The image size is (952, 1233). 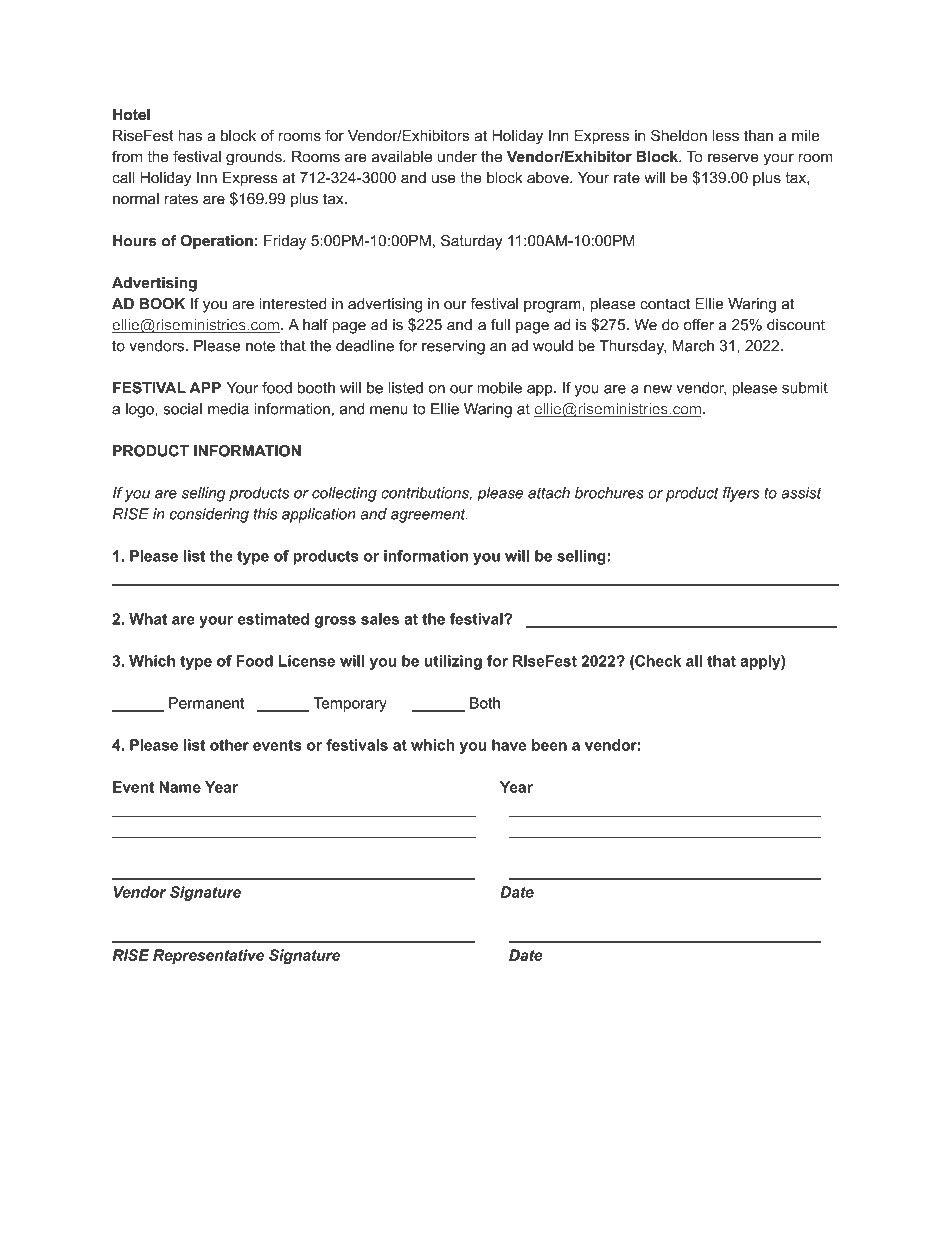 What do you see at coordinates (429, 515) in the page?
I see `agreement` at bounding box center [429, 515].
